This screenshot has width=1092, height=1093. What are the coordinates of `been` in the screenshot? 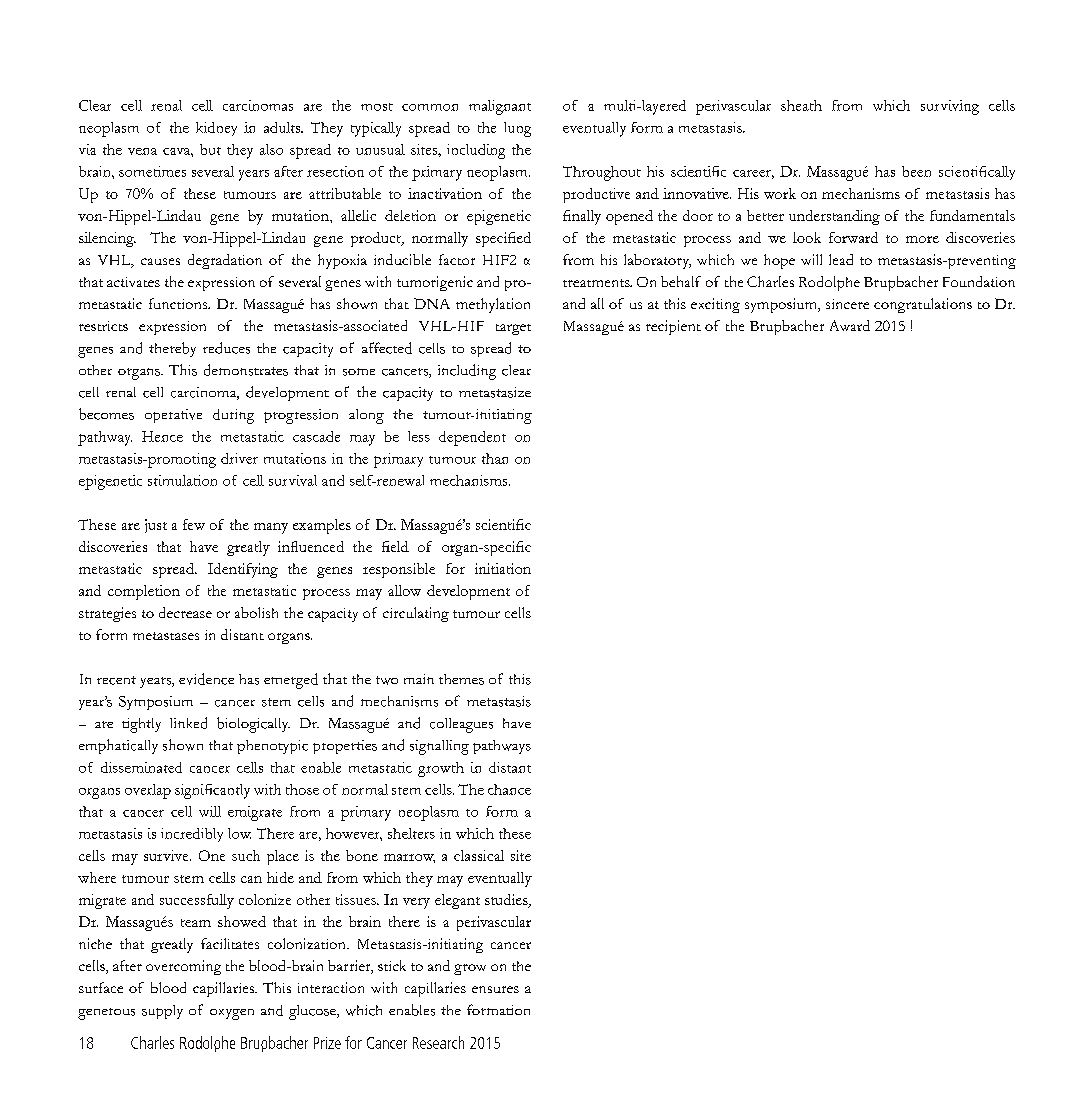 It's located at (916, 171).
